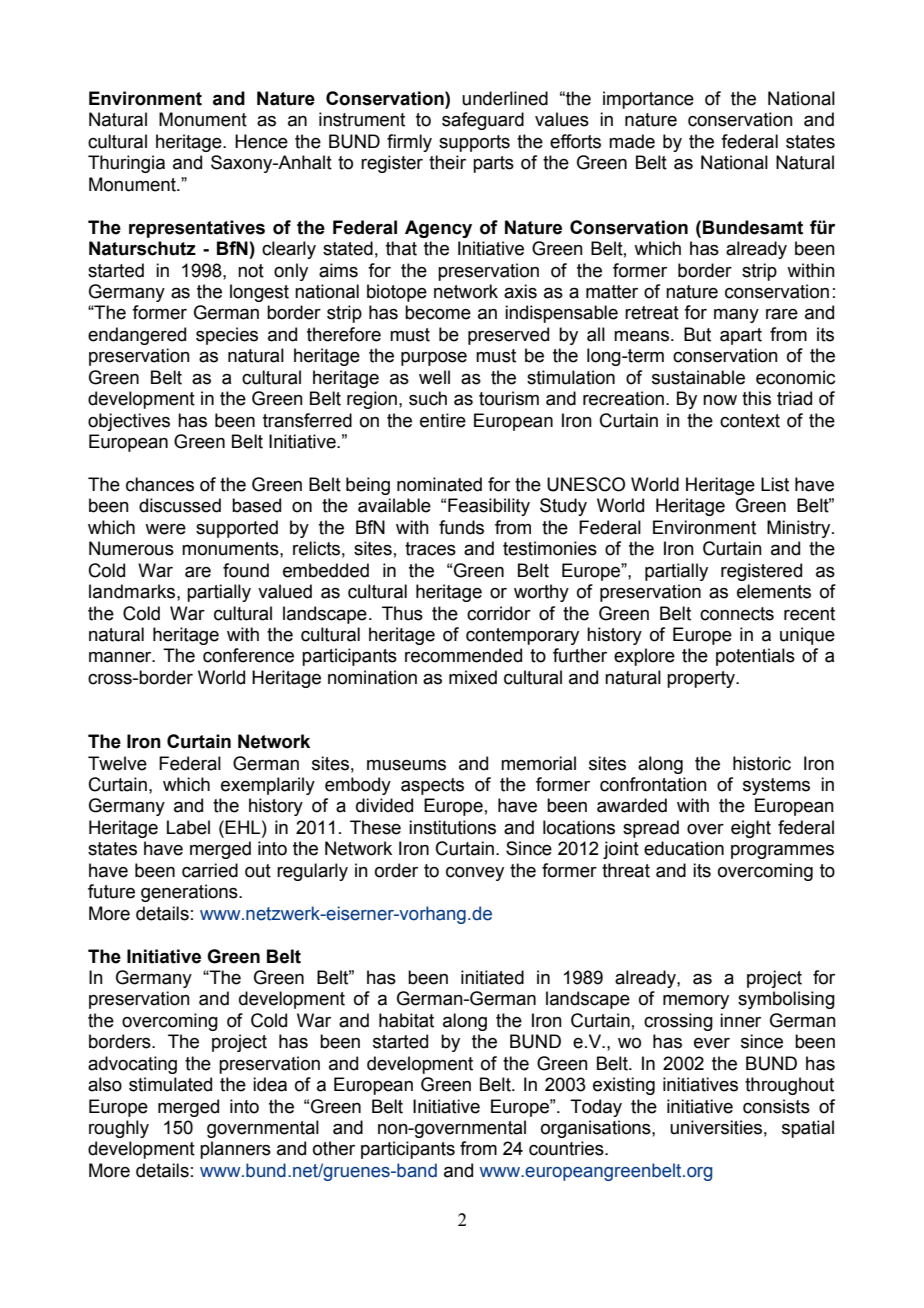 This document has height=1308, width=924. Describe the element at coordinates (648, 100) in the document. I see `importance` at that location.
